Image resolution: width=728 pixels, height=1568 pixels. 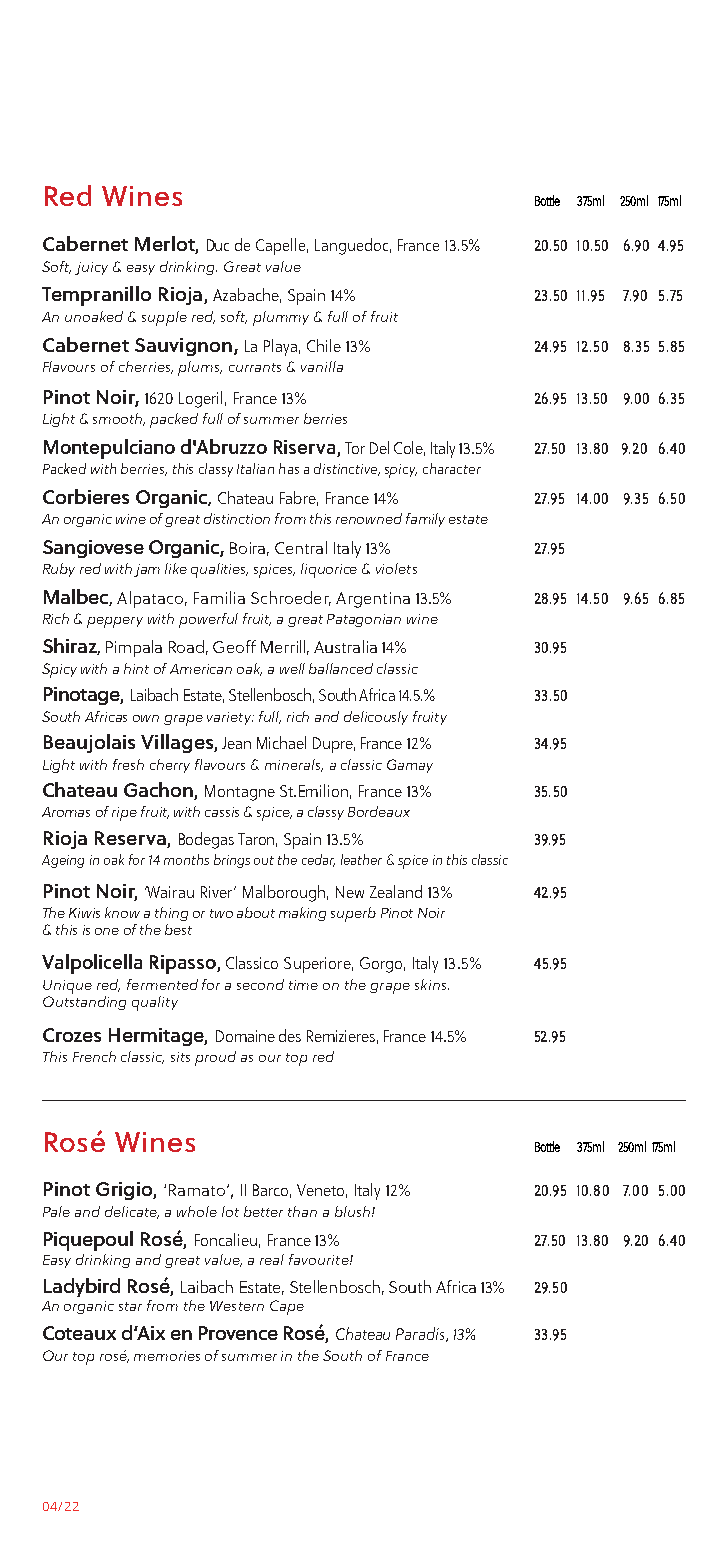 What do you see at coordinates (237, 518) in the screenshot?
I see `distinction` at bounding box center [237, 518].
